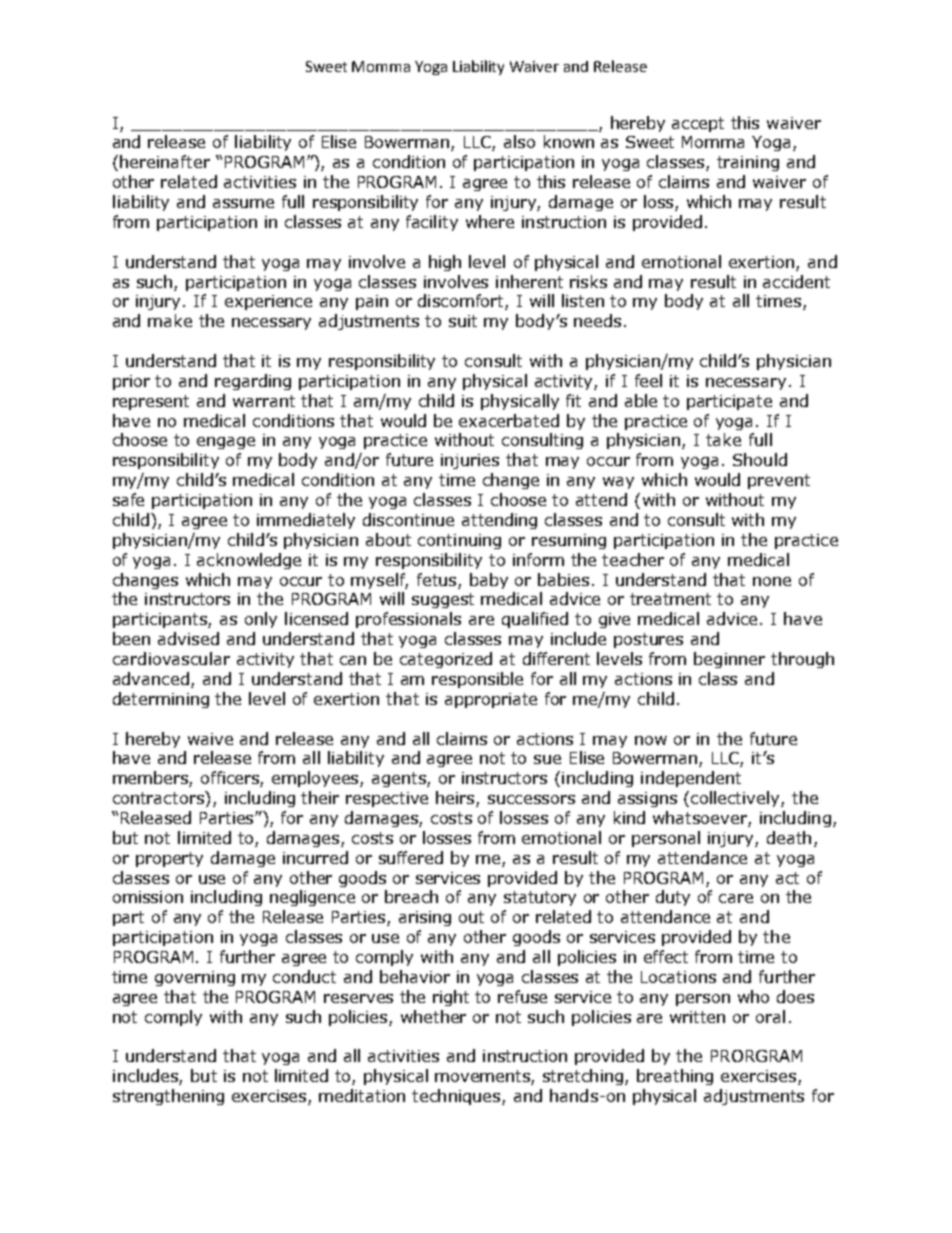 The width and height of the screenshot is (952, 1233). Describe the element at coordinates (748, 163) in the screenshot. I see `training` at that location.
